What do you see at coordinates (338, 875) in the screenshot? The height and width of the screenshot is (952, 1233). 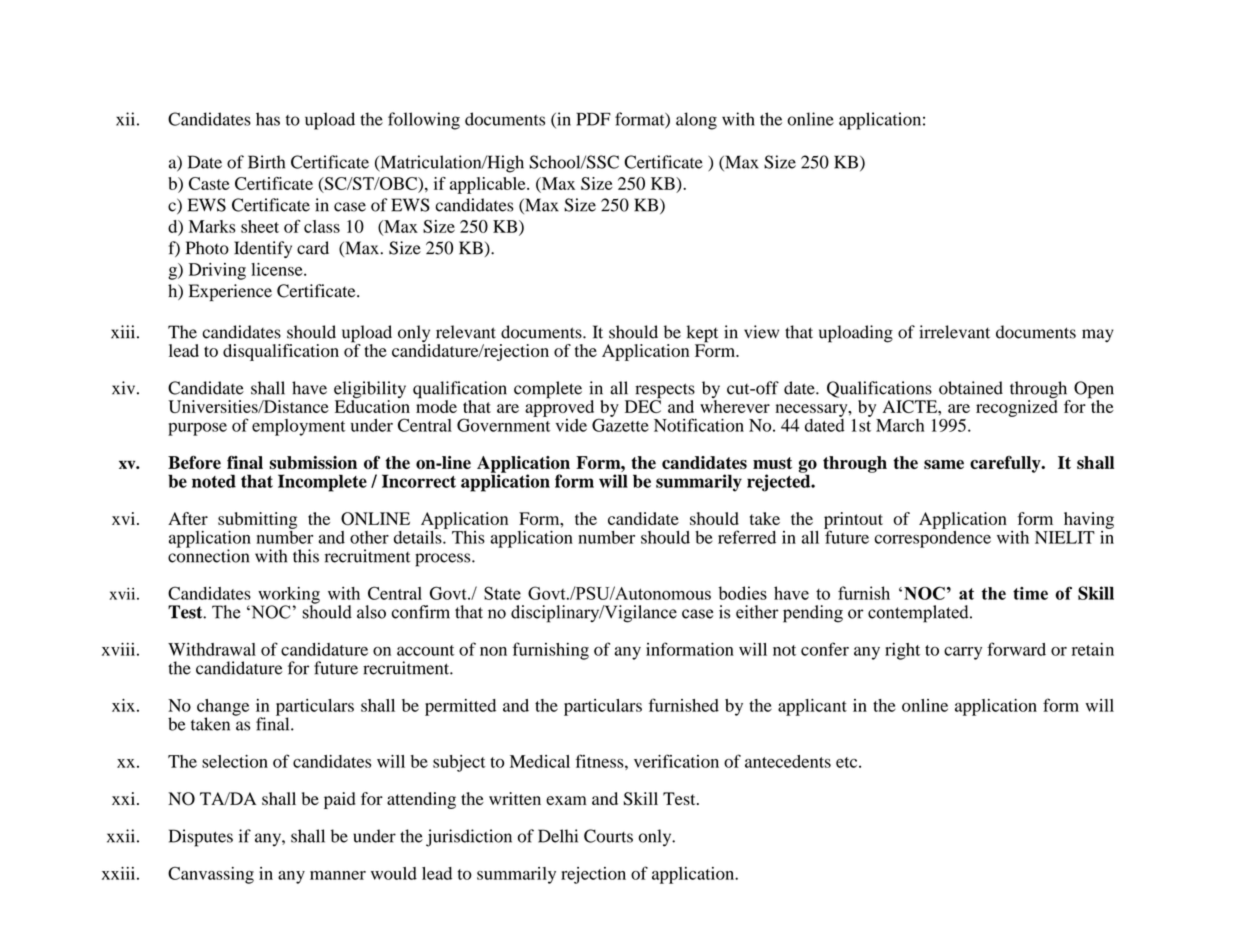 I see `manner` at bounding box center [338, 875].
